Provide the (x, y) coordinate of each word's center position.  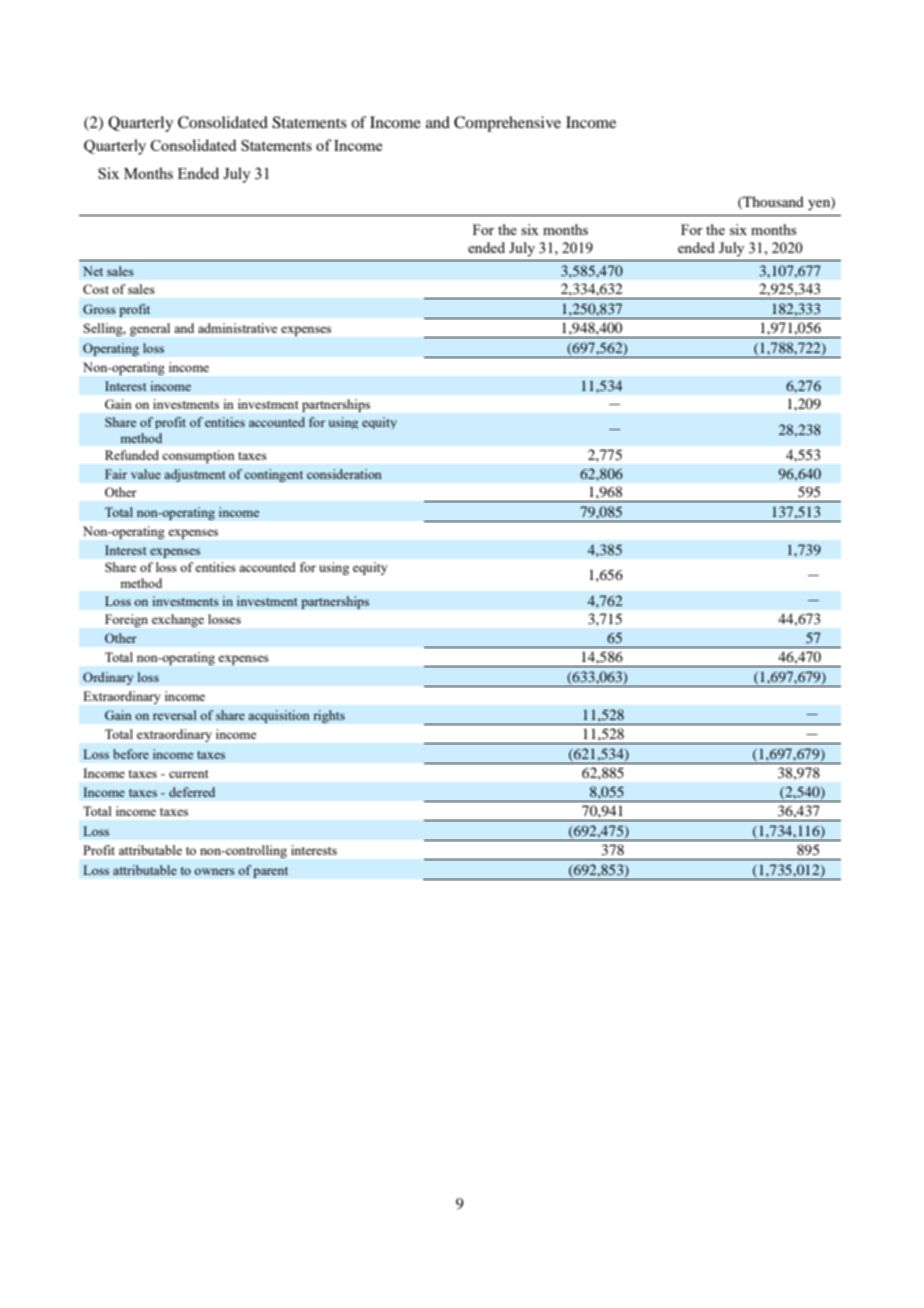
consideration (344, 474)
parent (270, 872)
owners (214, 871)
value (146, 474)
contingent (273, 475)
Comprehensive (507, 124)
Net (93, 271)
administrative (237, 328)
